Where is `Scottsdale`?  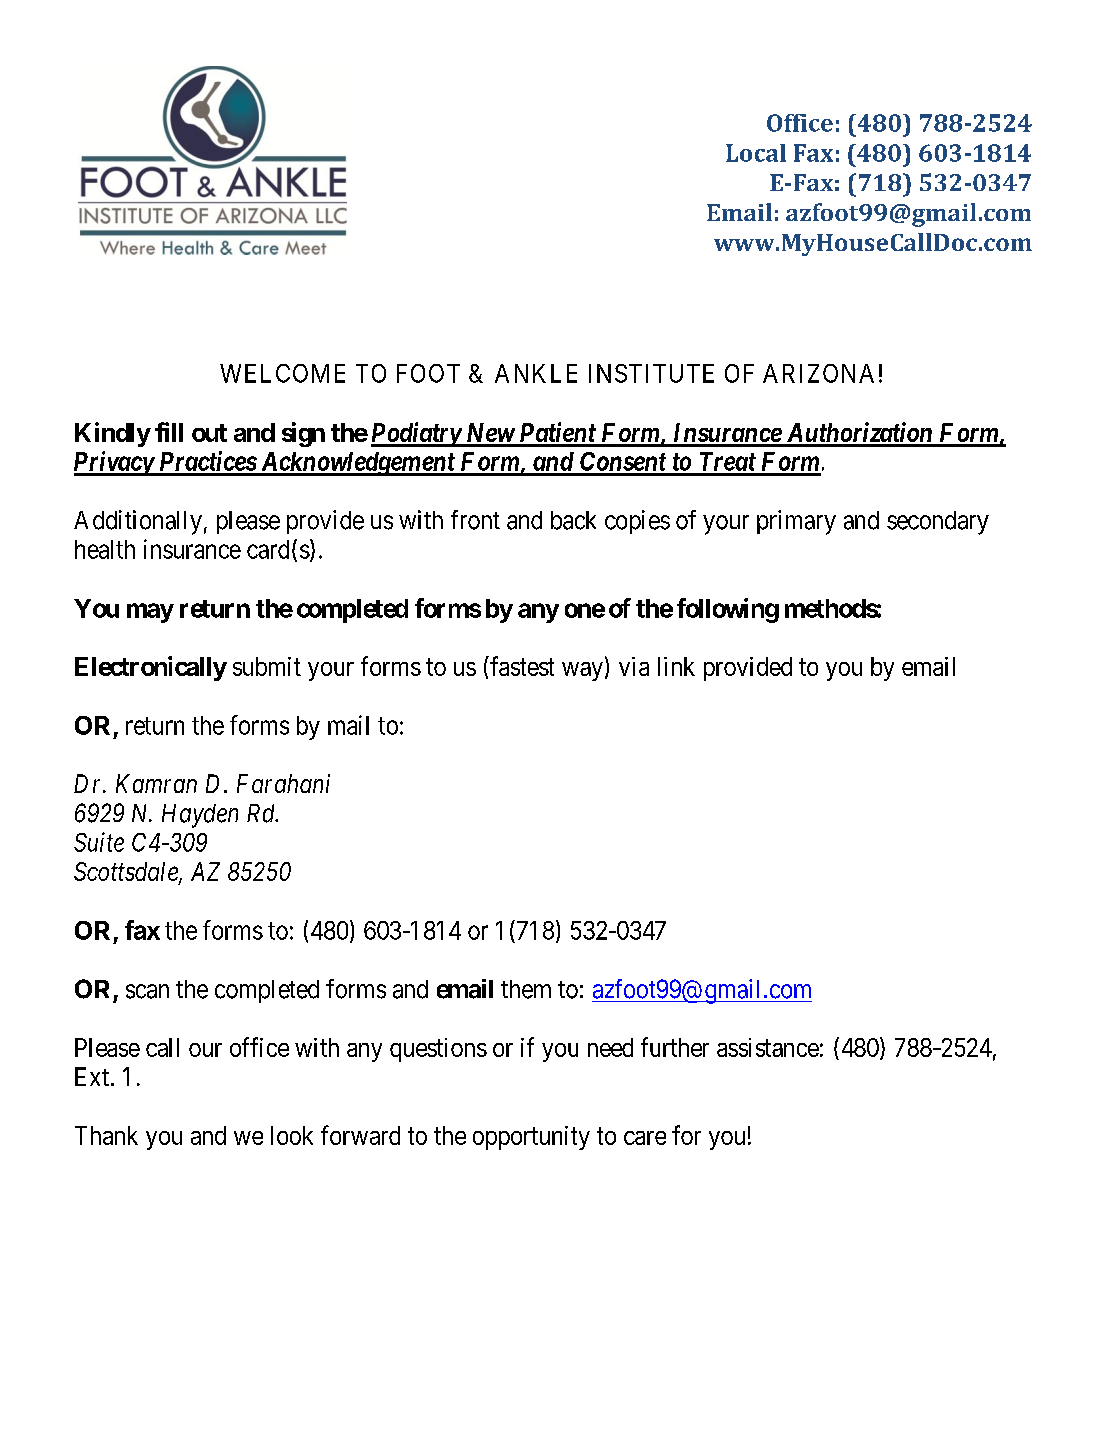 Scottsdale is located at coordinates (127, 873).
